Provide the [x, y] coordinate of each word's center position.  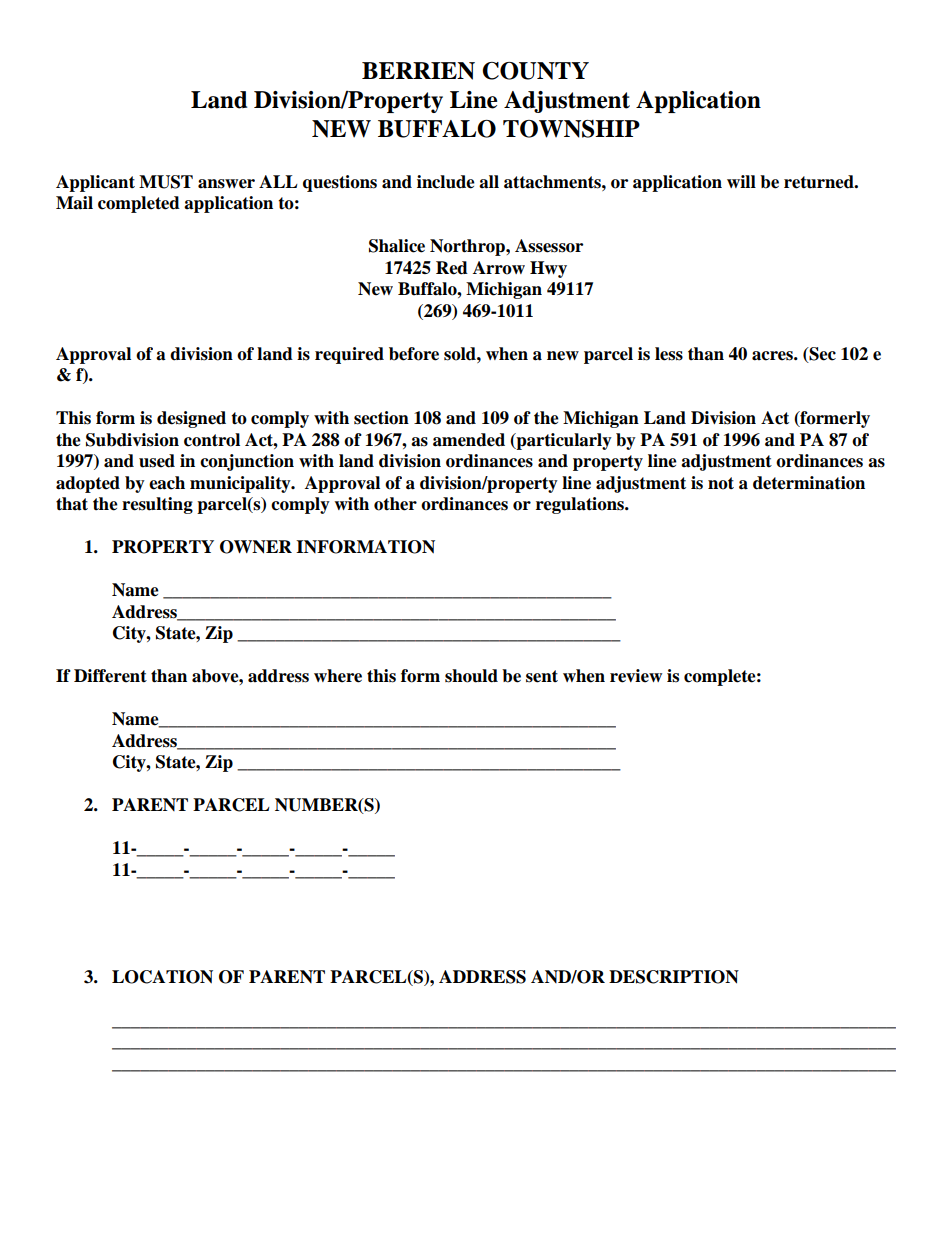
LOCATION [162, 977]
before [414, 354]
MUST [166, 182]
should [471, 676]
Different [110, 676]
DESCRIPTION [674, 977]
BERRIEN [418, 71]
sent [542, 676]
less [669, 354]
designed [191, 419]
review [636, 676]
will [741, 181]
